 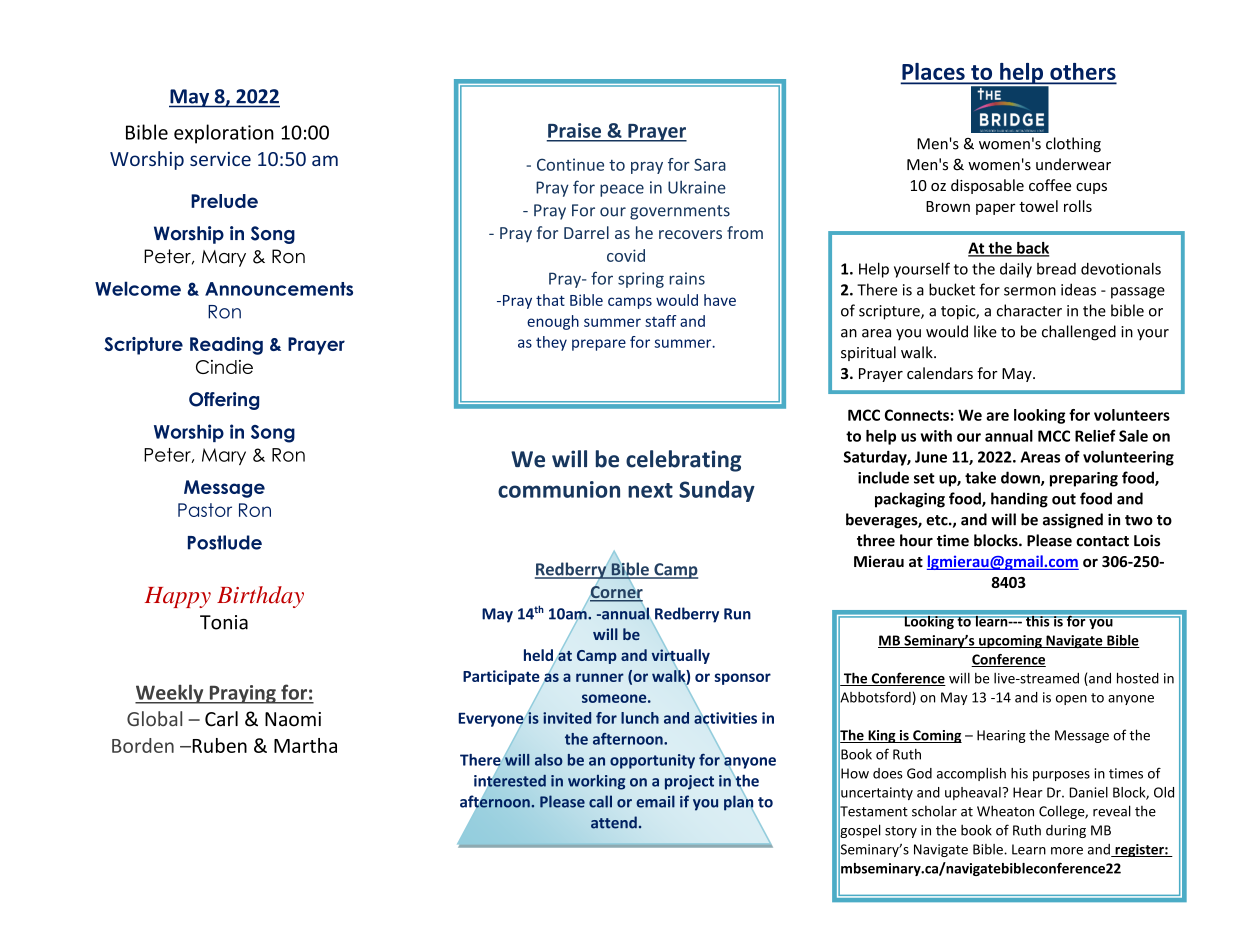 I want to click on Weekly, so click(x=170, y=694).
